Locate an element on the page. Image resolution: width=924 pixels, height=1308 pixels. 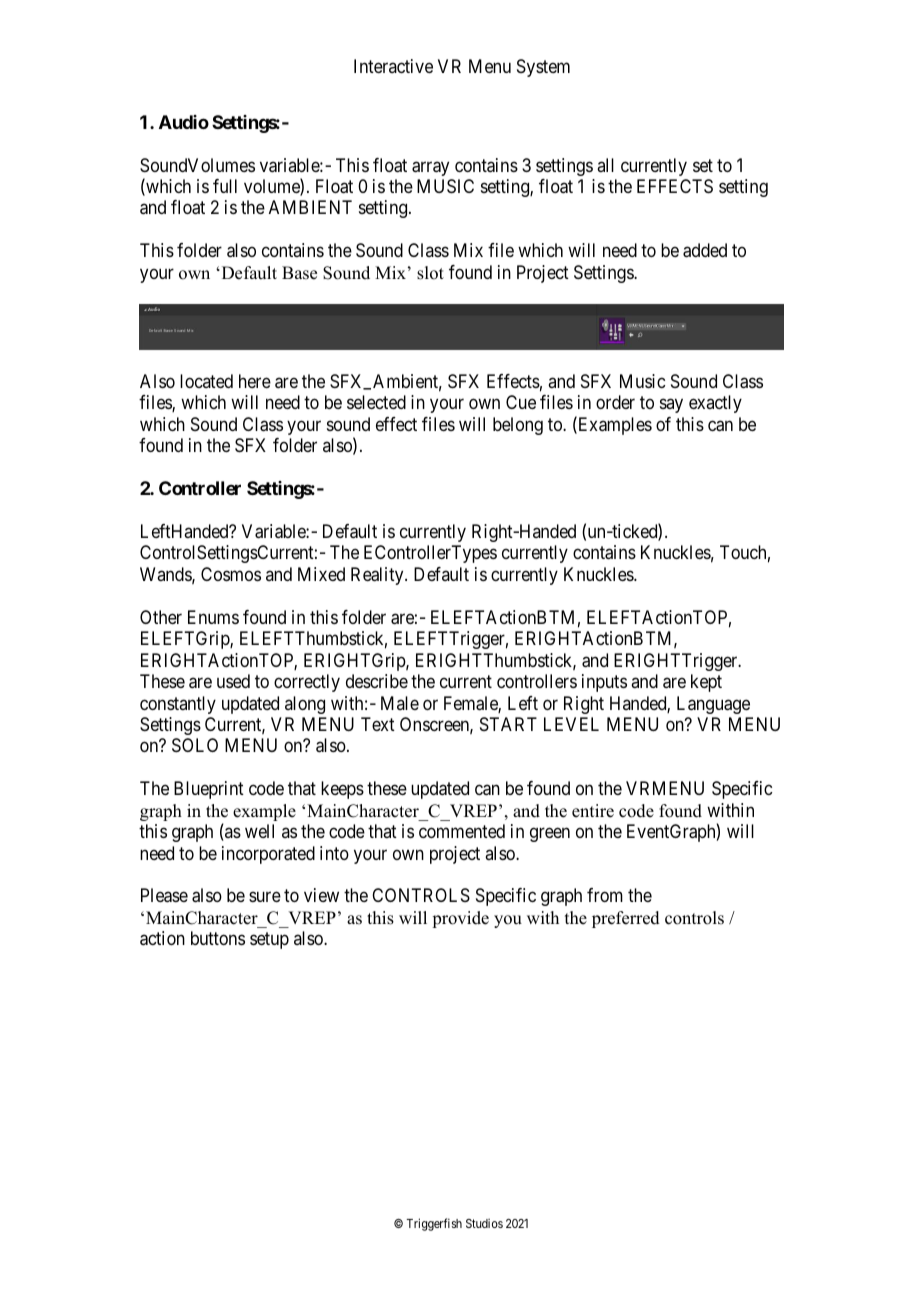
Enums is located at coordinates (213, 617).
